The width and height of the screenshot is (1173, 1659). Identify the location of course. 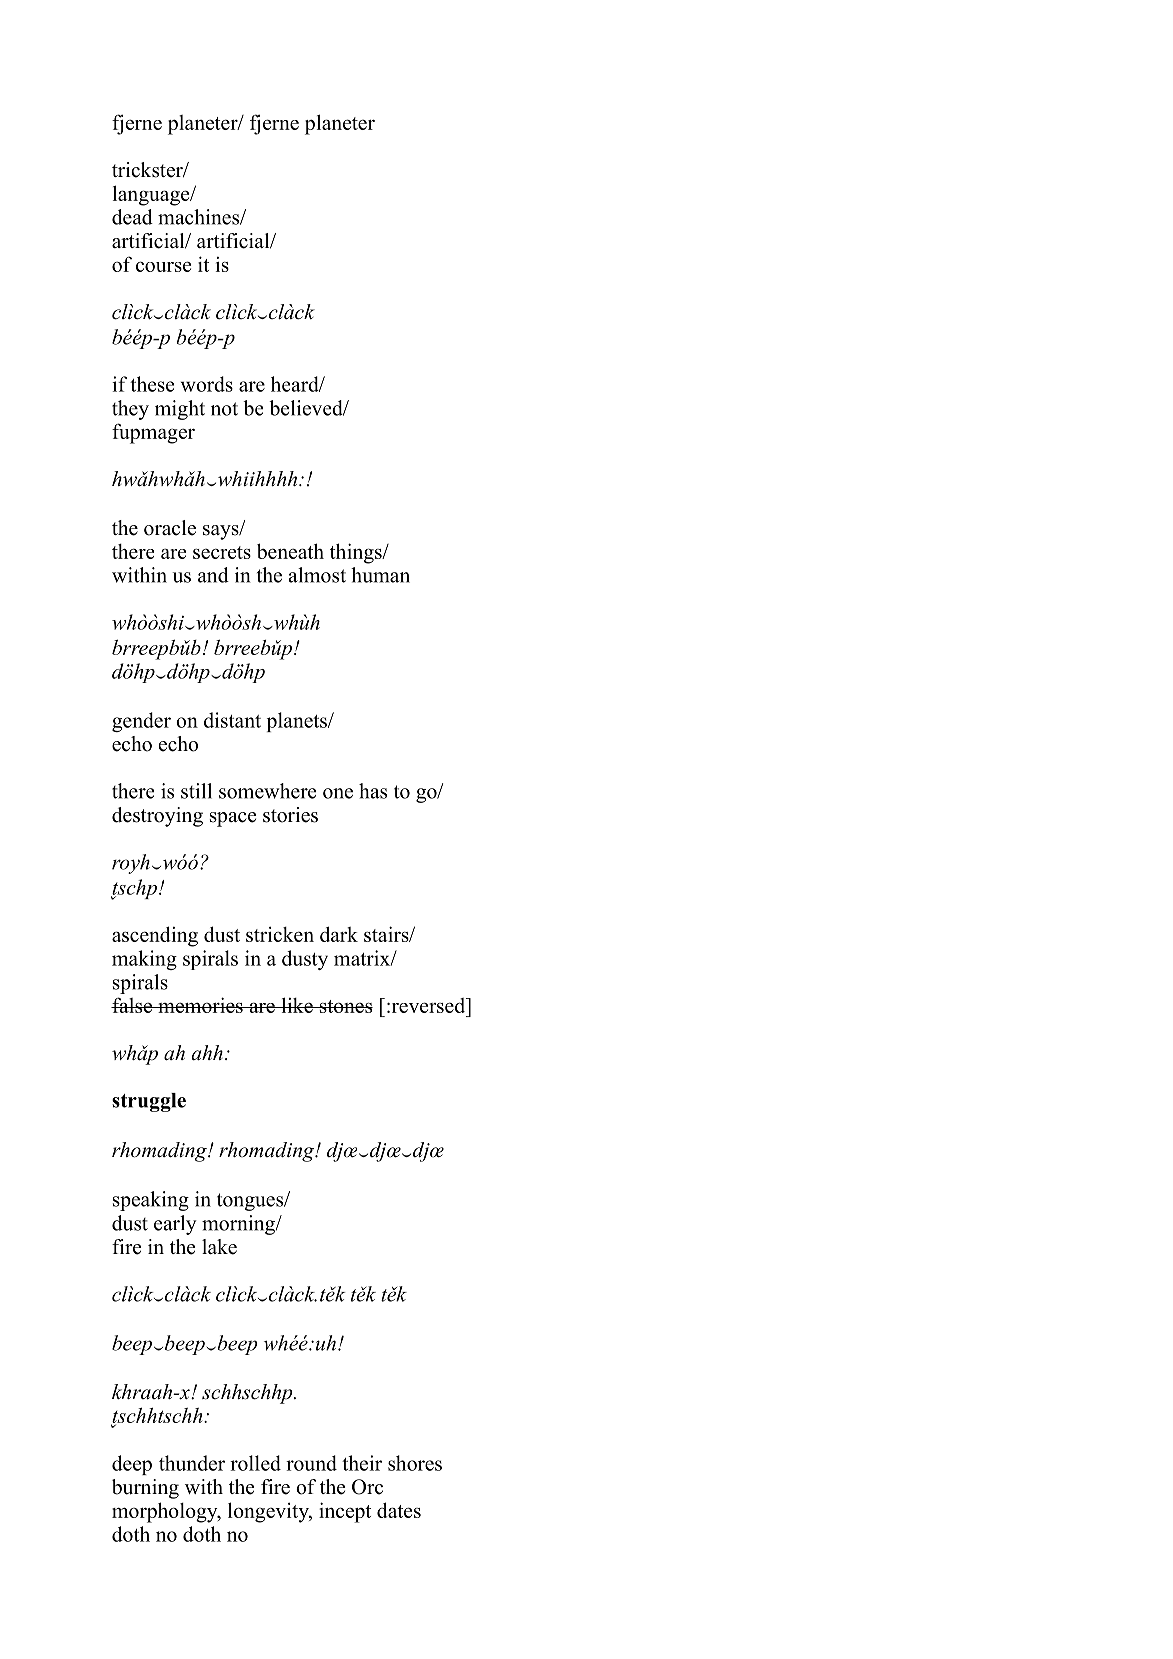
(163, 266).
